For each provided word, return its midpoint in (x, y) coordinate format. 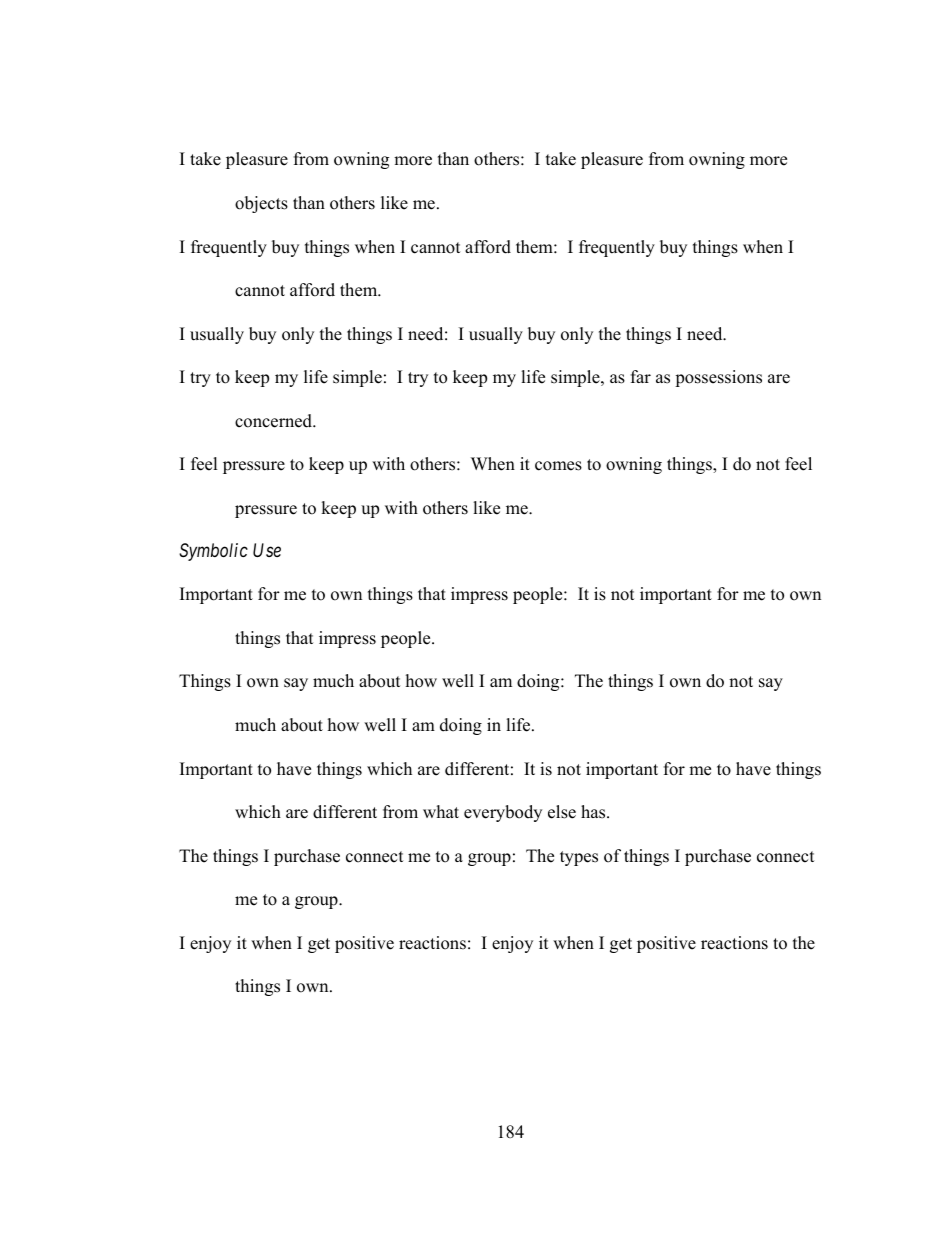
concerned (274, 421)
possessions (718, 378)
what (441, 811)
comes (558, 466)
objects (261, 204)
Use (267, 550)
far (641, 376)
